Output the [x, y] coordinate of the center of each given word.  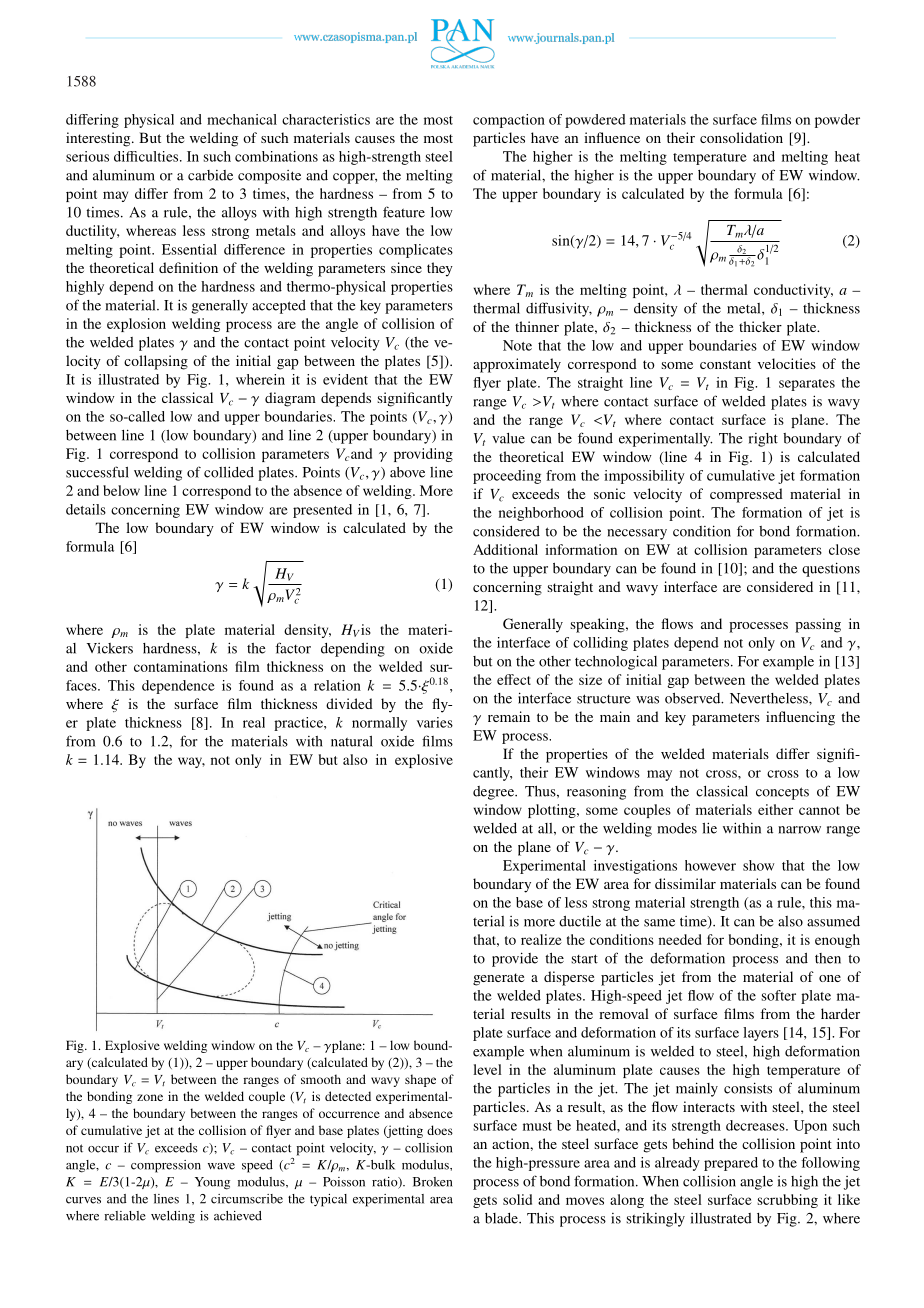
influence [612, 137]
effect [514, 679]
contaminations [181, 666]
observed [694, 698]
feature [404, 212]
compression [166, 1166]
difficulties [147, 156]
